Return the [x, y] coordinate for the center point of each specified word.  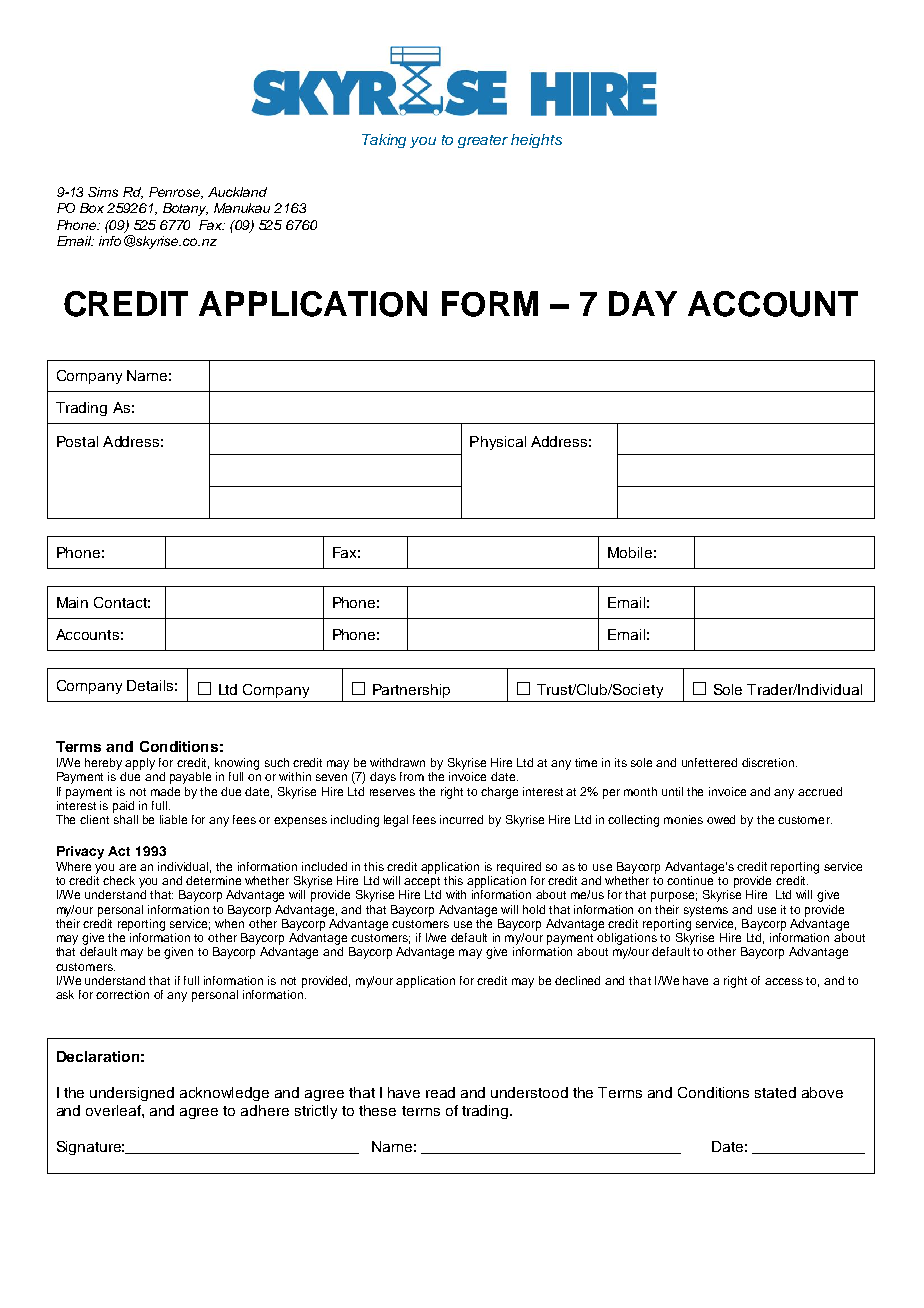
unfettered [709, 762]
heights [536, 141]
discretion [768, 762]
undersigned [132, 1094]
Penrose [176, 193]
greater [483, 141]
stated [775, 1092]
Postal [77, 441]
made [165, 791]
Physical [498, 443]
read [440, 1092]
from [412, 776]
